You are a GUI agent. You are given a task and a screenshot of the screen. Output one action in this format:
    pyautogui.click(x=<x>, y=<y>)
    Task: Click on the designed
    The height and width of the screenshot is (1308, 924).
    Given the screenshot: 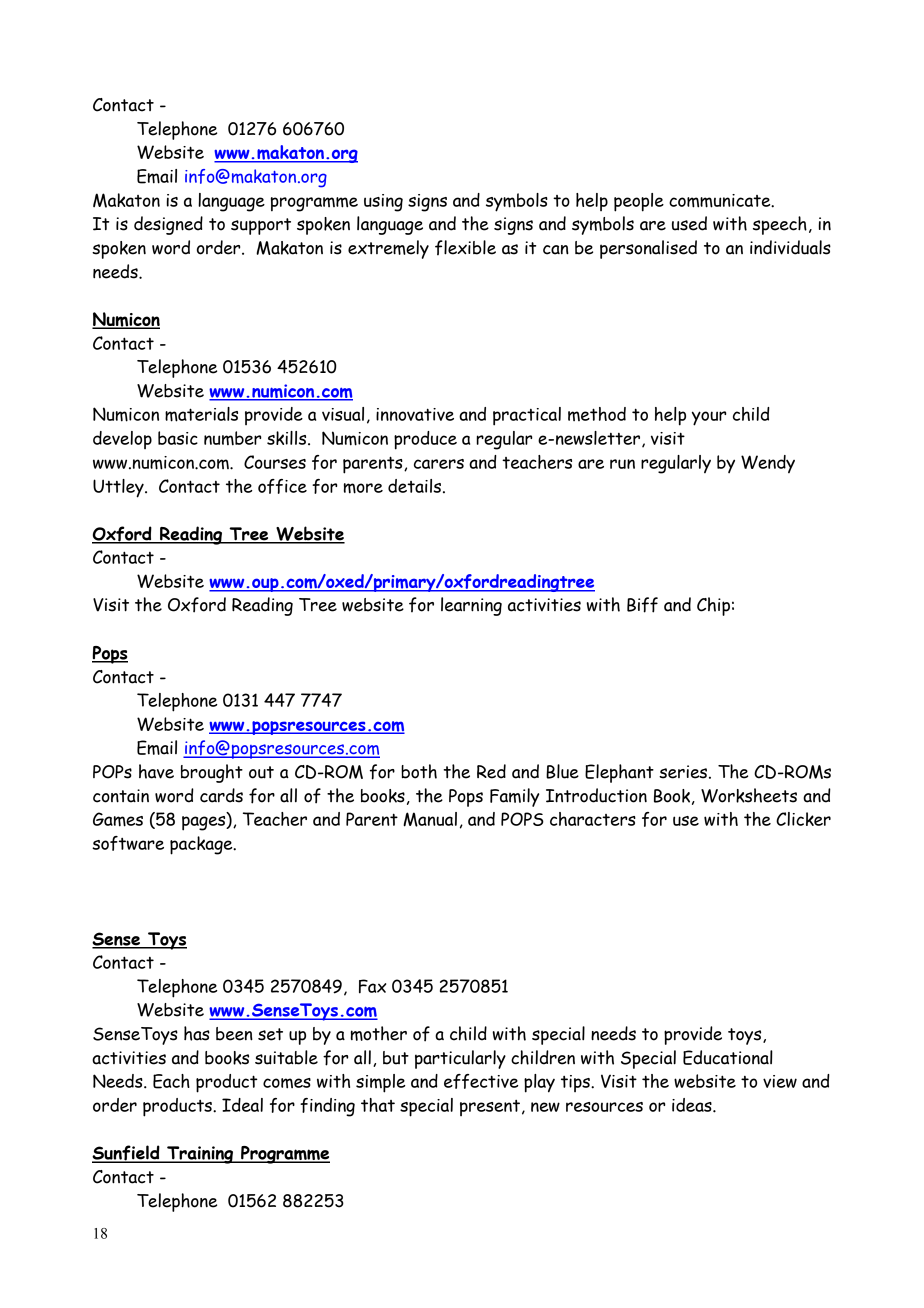 What is the action you would take?
    pyautogui.click(x=168, y=225)
